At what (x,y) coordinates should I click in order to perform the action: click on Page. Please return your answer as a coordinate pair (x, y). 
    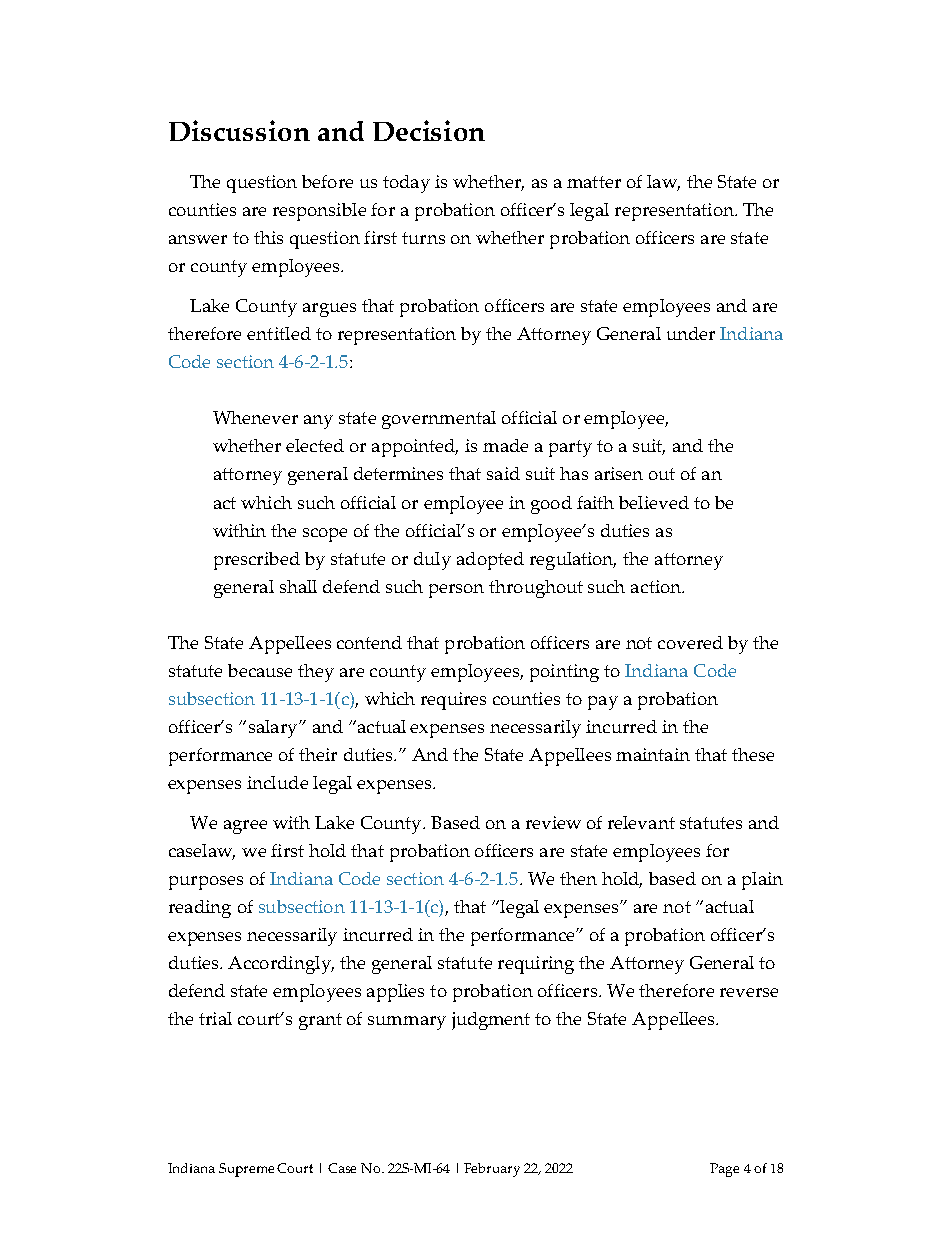
    Looking at the image, I should click on (724, 1170).
